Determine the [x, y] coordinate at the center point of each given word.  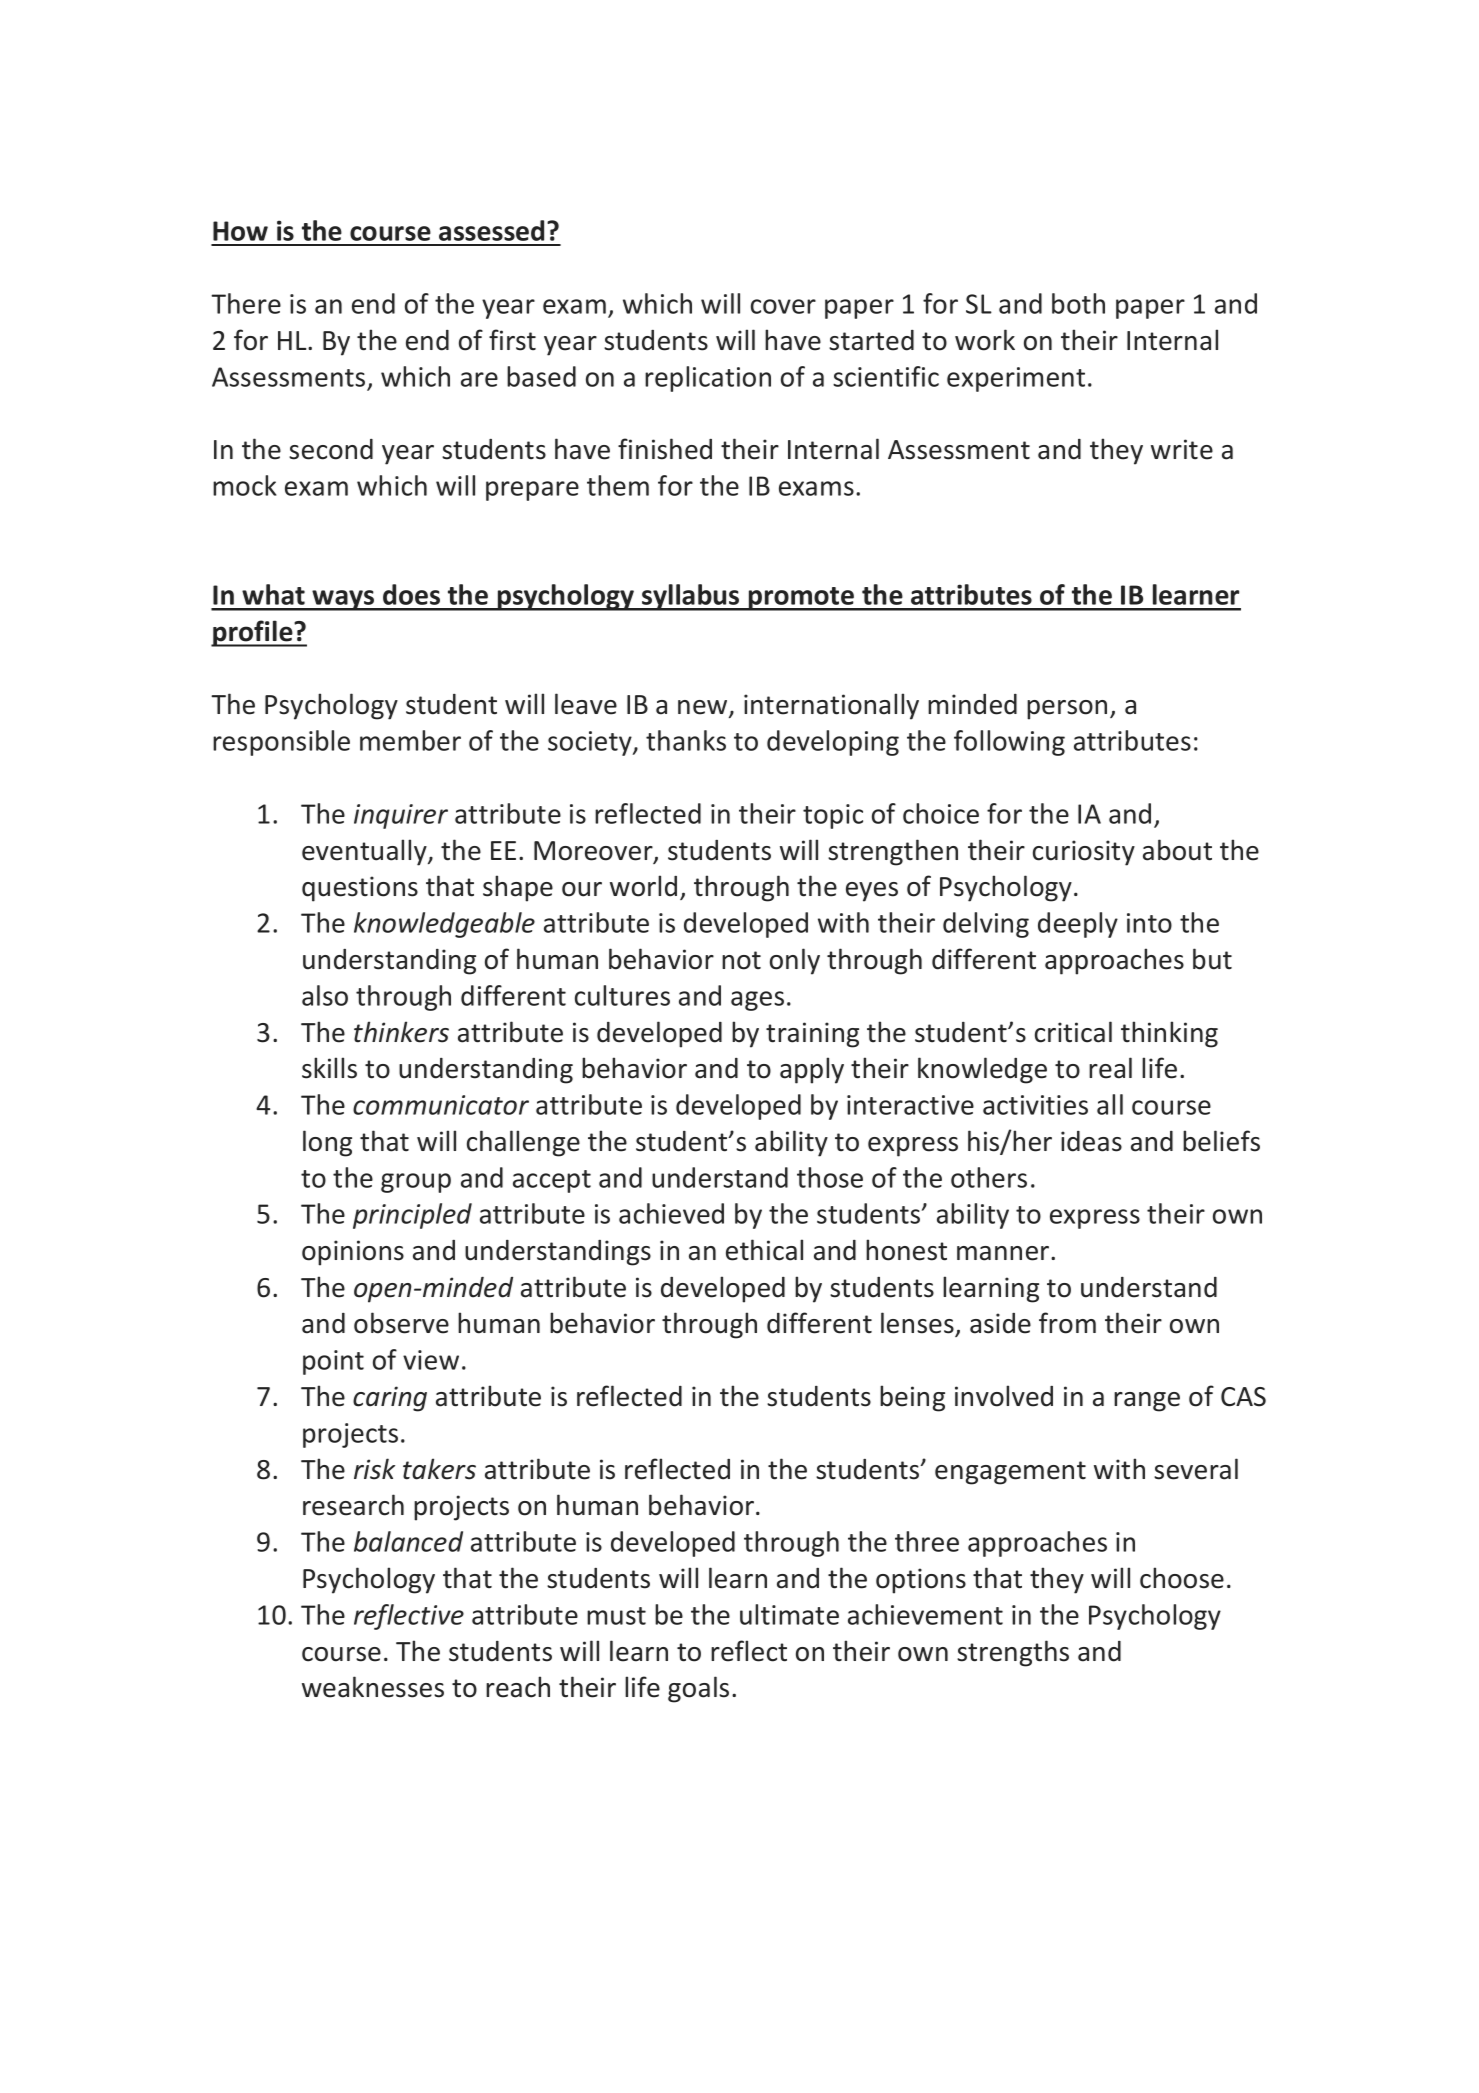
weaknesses [373, 1687]
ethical [764, 1250]
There [246, 303]
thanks [686, 740]
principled [412, 1216]
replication [708, 379]
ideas [1091, 1141]
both [1078, 303]
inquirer [401, 816]
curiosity [1084, 853]
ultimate [789, 1614]
